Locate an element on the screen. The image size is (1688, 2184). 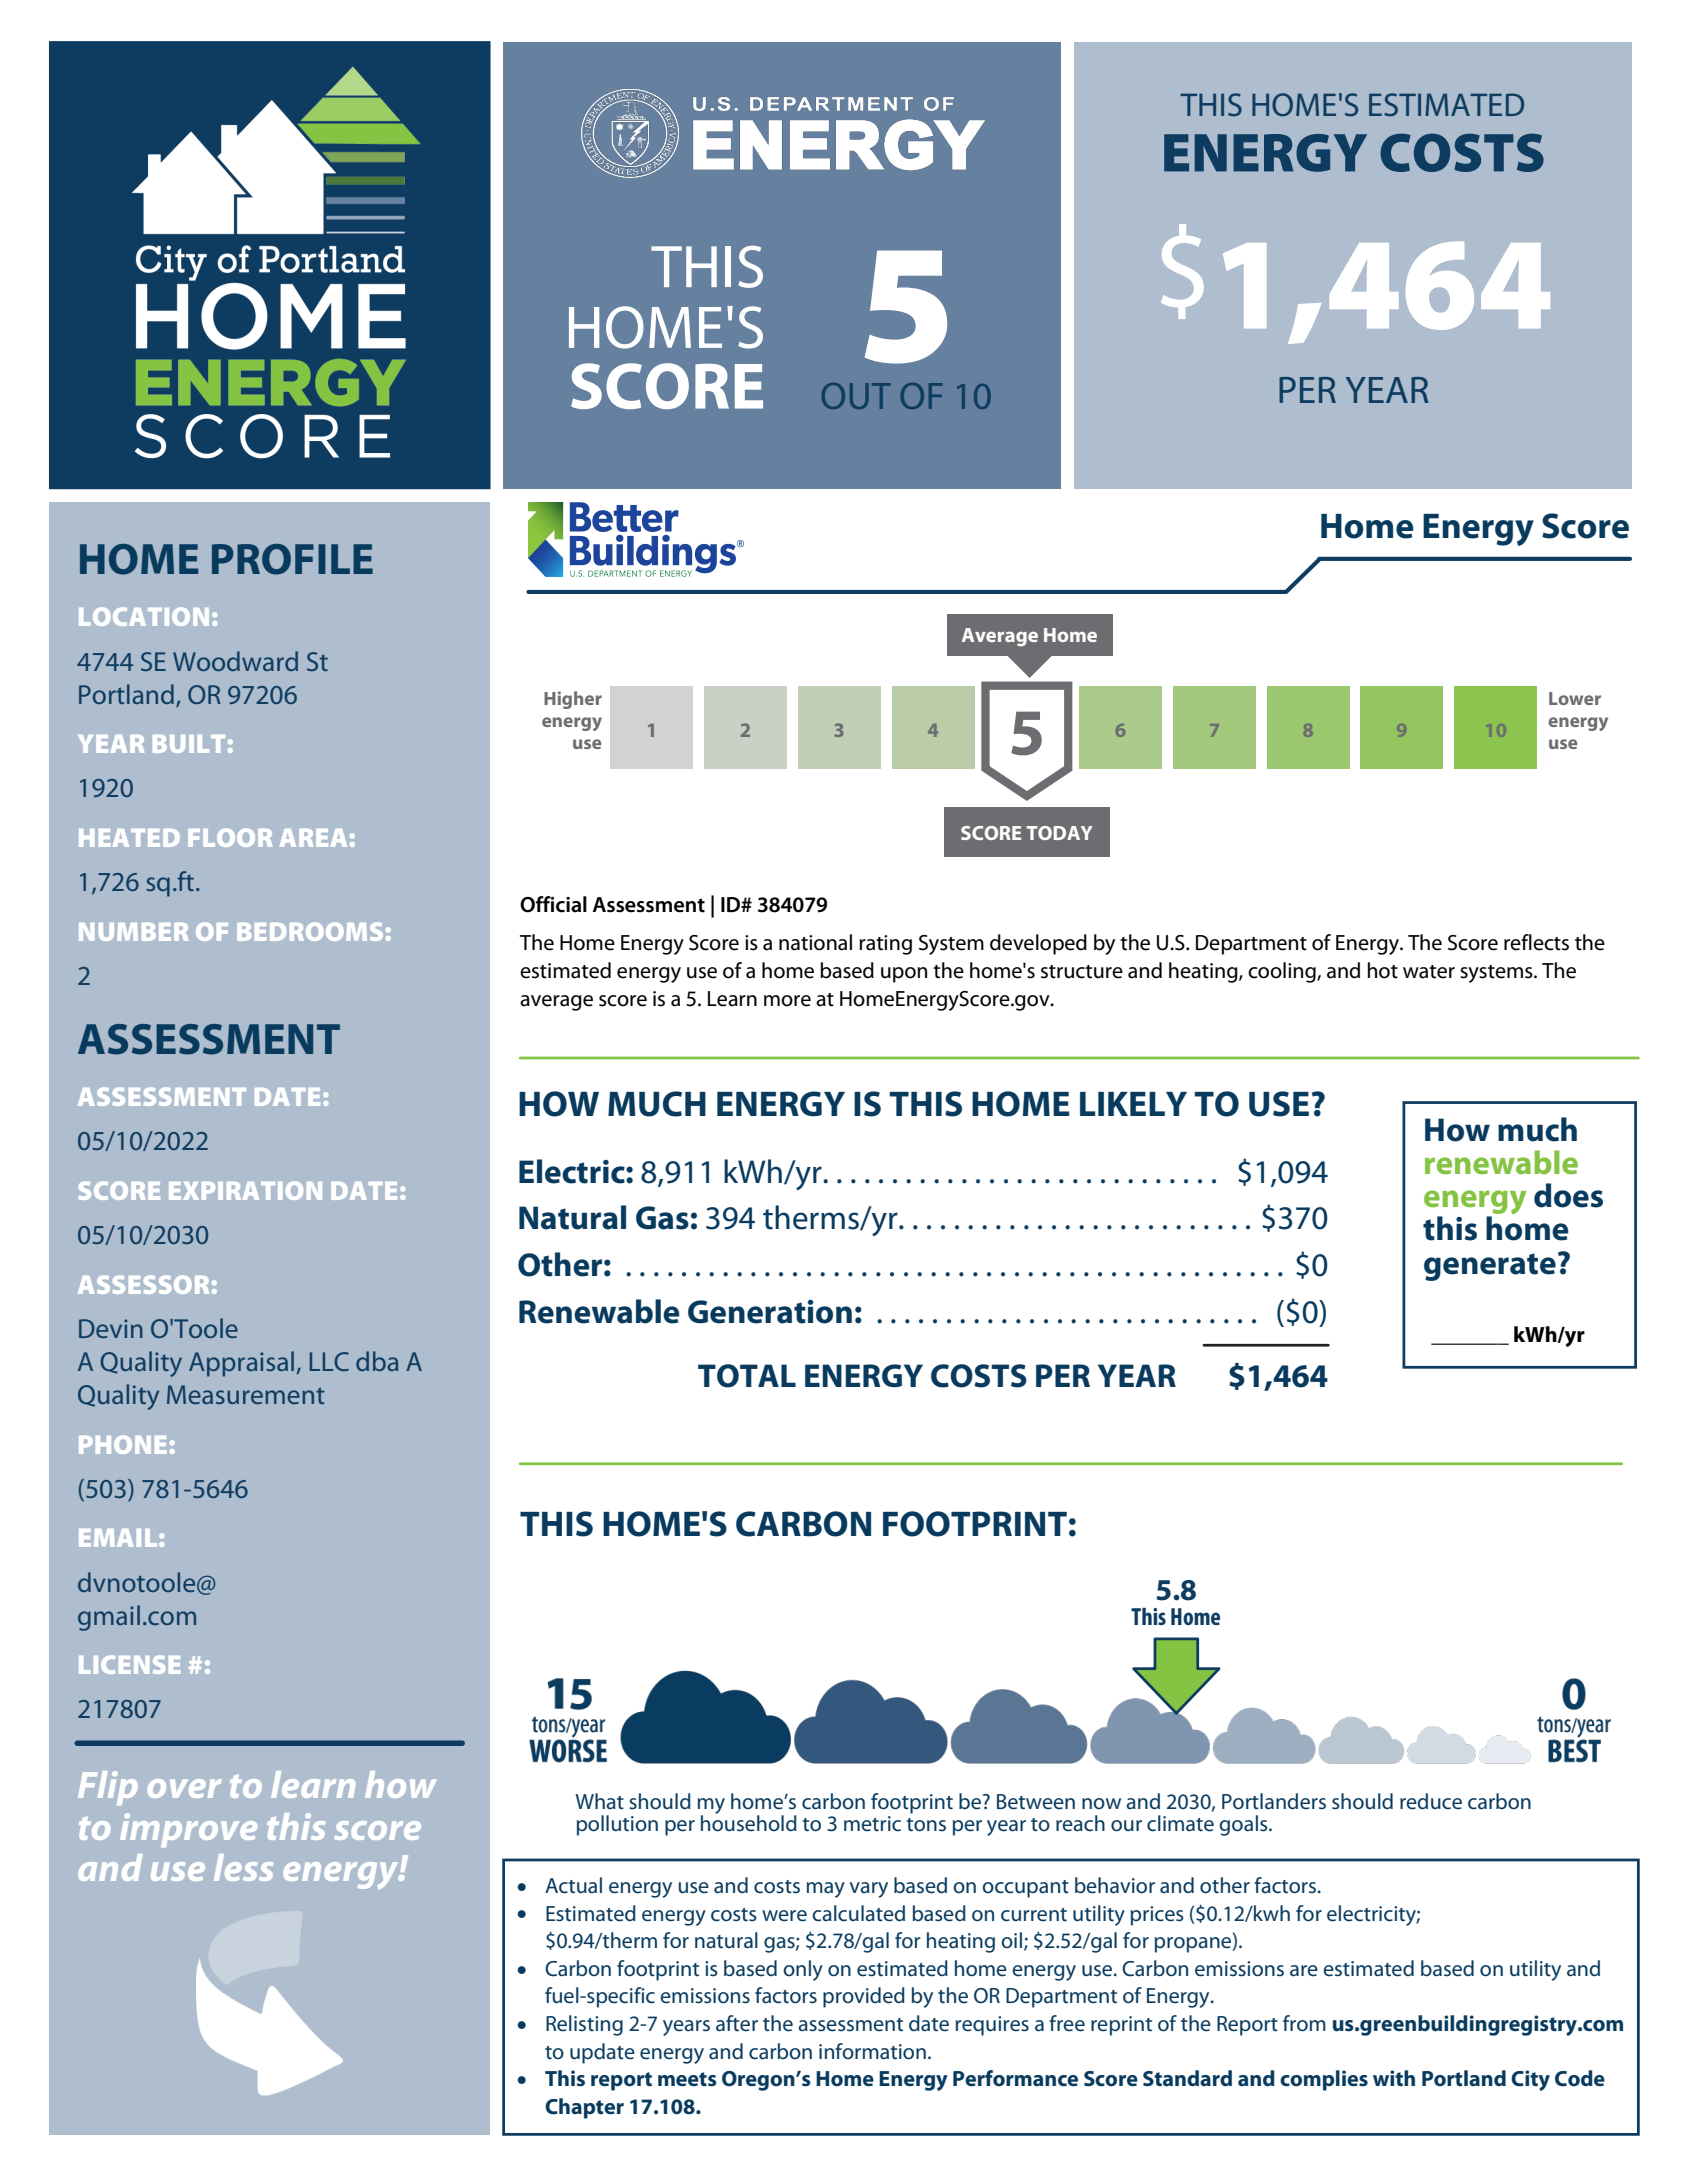
Lower is located at coordinates (1575, 698).
